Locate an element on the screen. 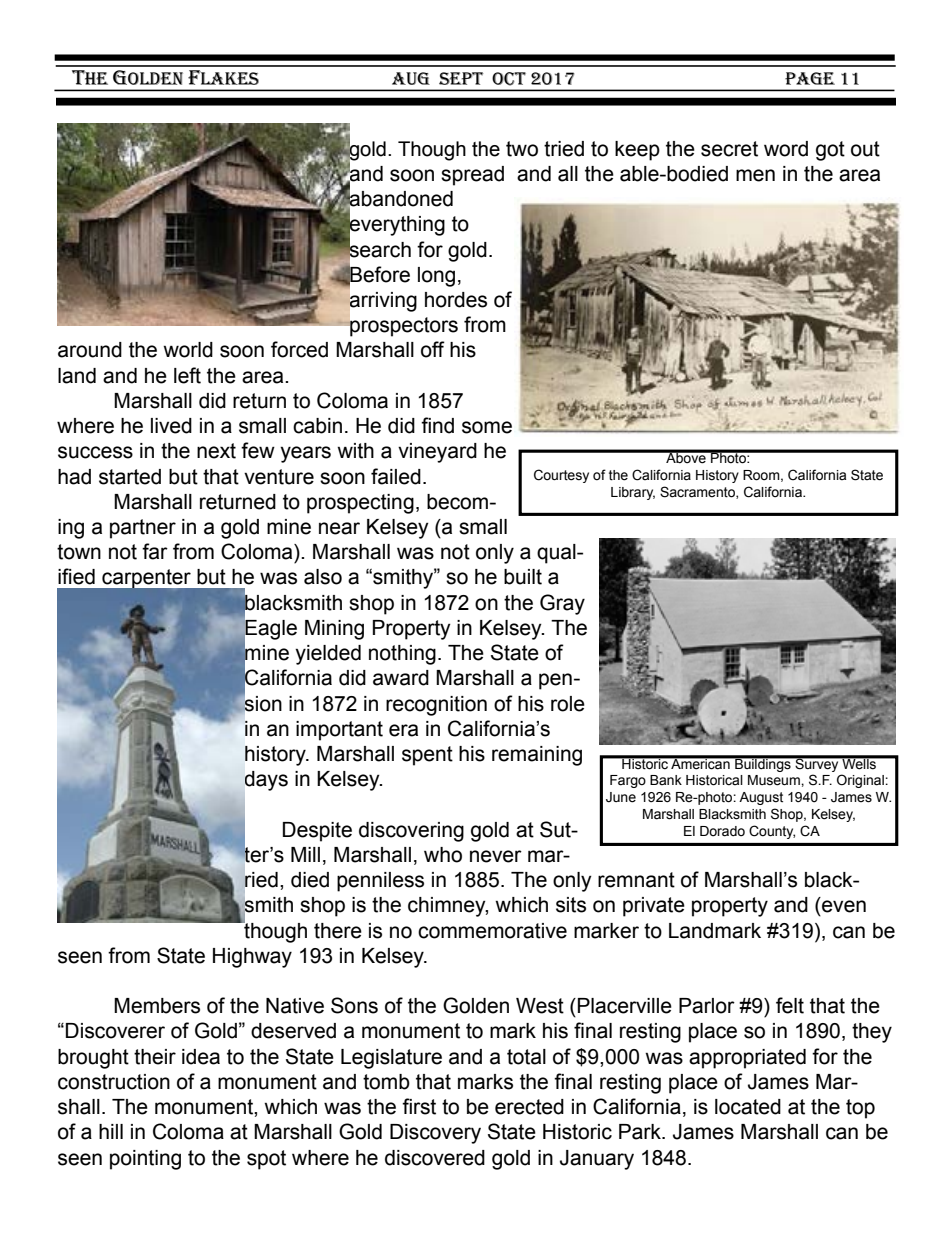 Image resolution: width=952 pixels, height=1233 pixels. OCT is located at coordinates (509, 79).
